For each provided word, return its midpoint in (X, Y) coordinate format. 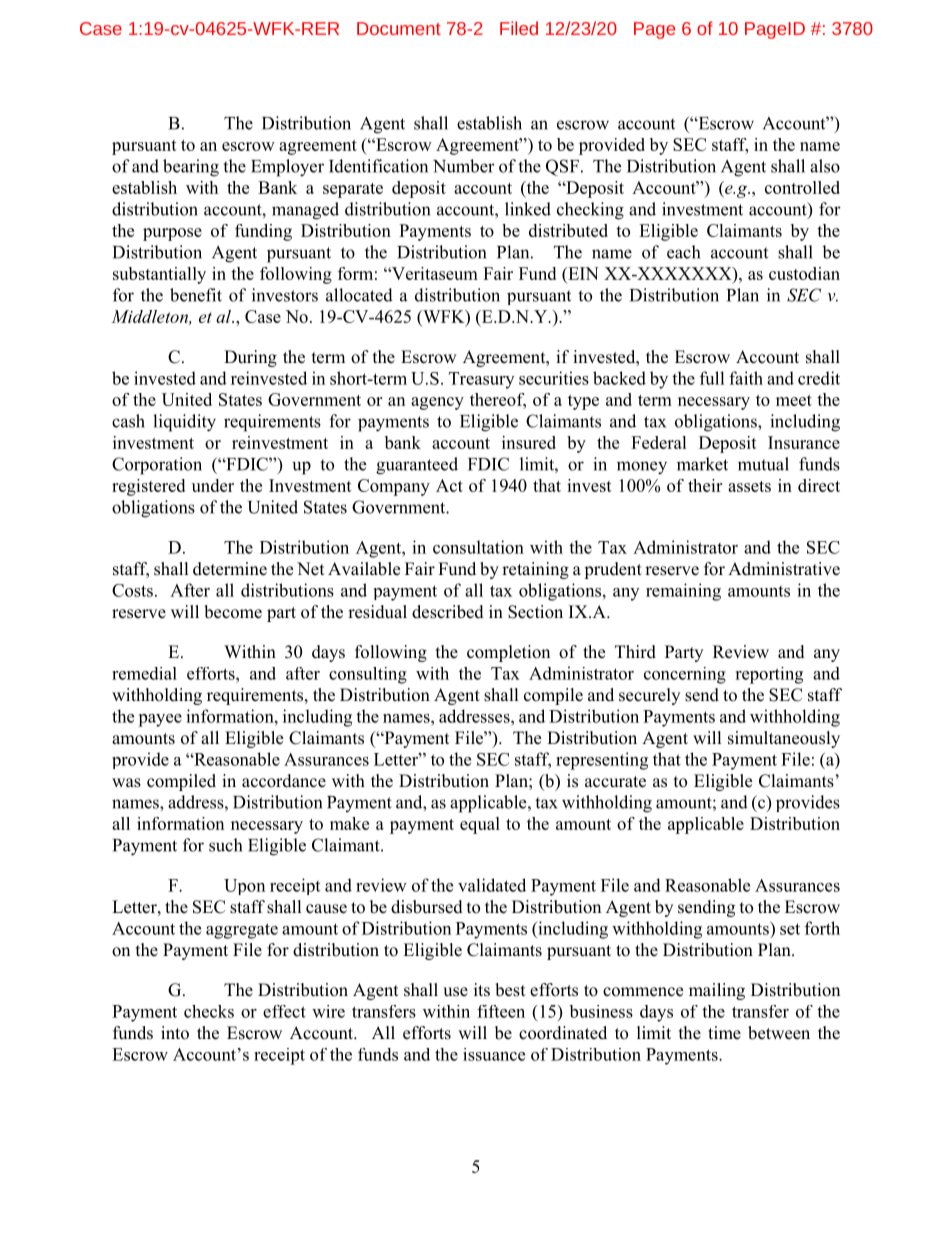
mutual (763, 464)
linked (528, 209)
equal (480, 825)
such (225, 845)
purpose (172, 234)
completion (508, 653)
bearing (191, 168)
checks (209, 1011)
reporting (769, 675)
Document (399, 28)
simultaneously (784, 739)
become (233, 612)
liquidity (184, 423)
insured (529, 442)
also (825, 166)
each (683, 252)
